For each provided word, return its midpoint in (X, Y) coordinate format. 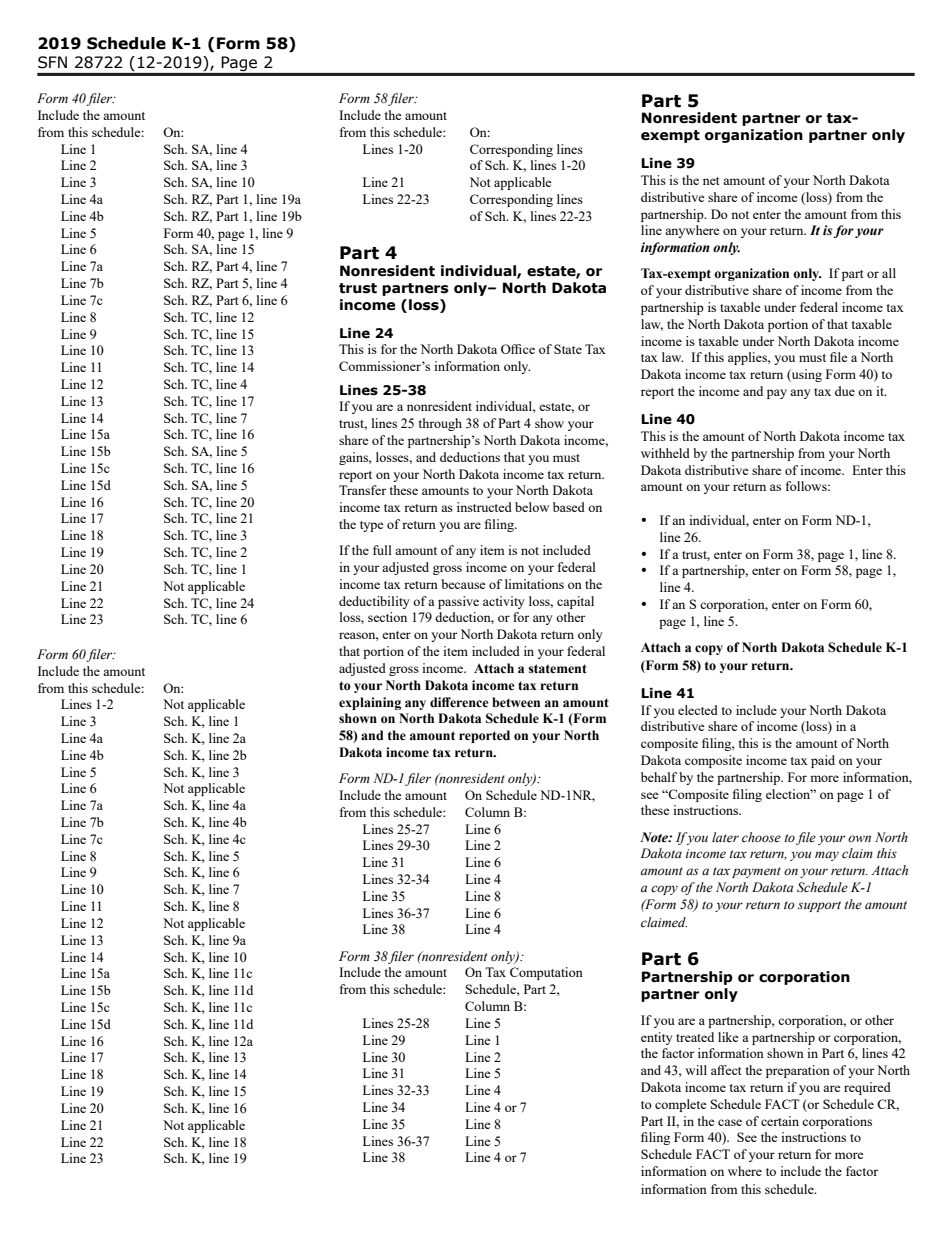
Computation (546, 973)
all (889, 273)
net (711, 181)
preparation (798, 1071)
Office (518, 349)
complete (681, 1105)
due (845, 391)
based (569, 507)
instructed (484, 507)
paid (823, 761)
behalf (659, 777)
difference (459, 702)
